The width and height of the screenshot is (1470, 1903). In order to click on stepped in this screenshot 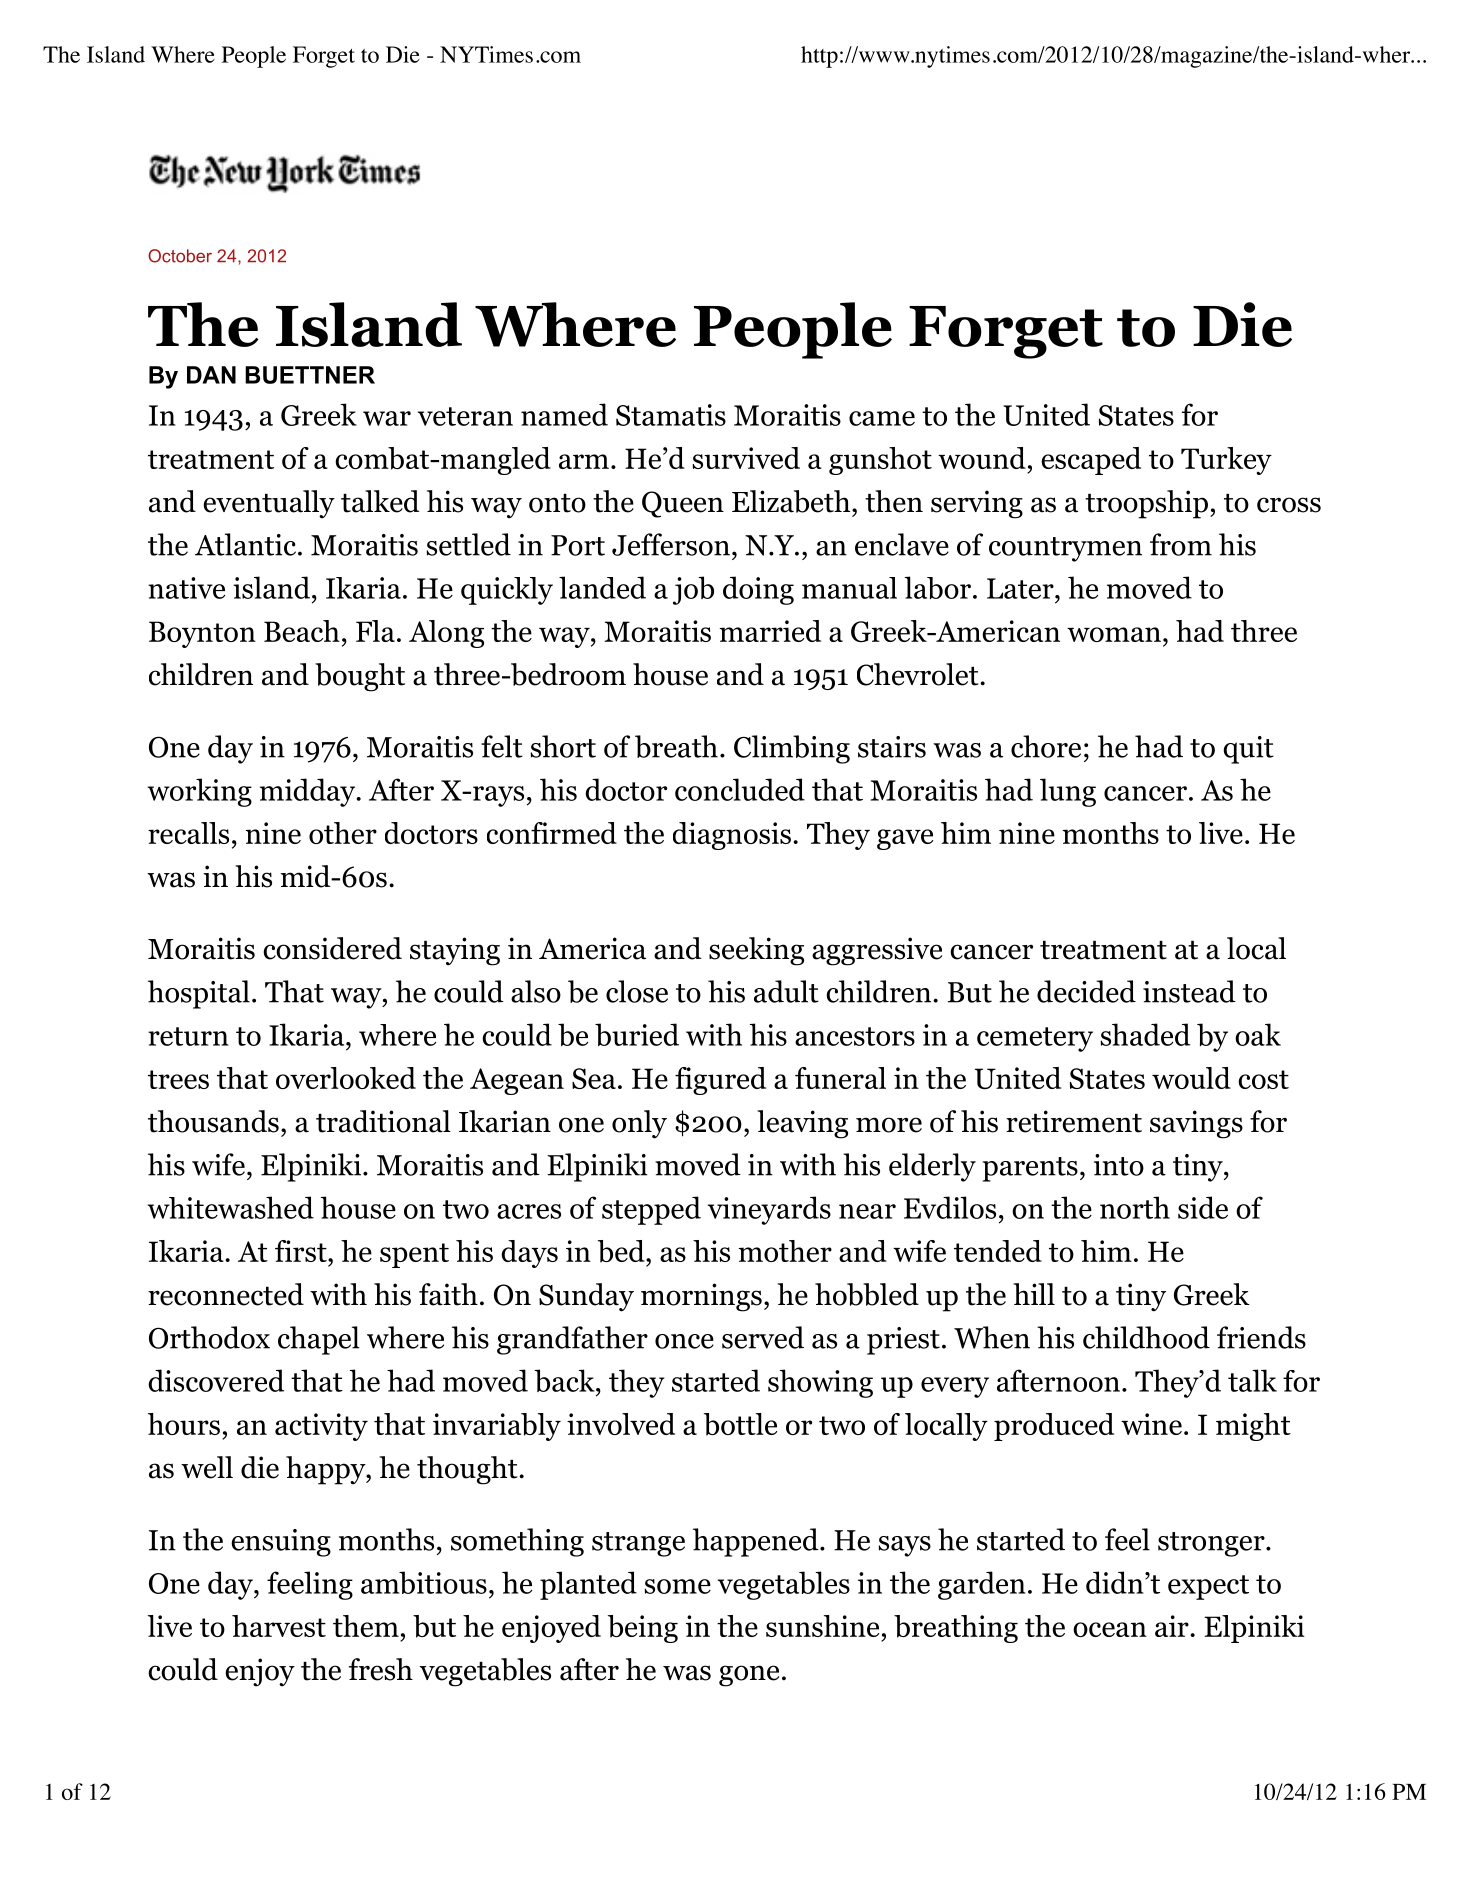, I will do `click(651, 1210)`.
